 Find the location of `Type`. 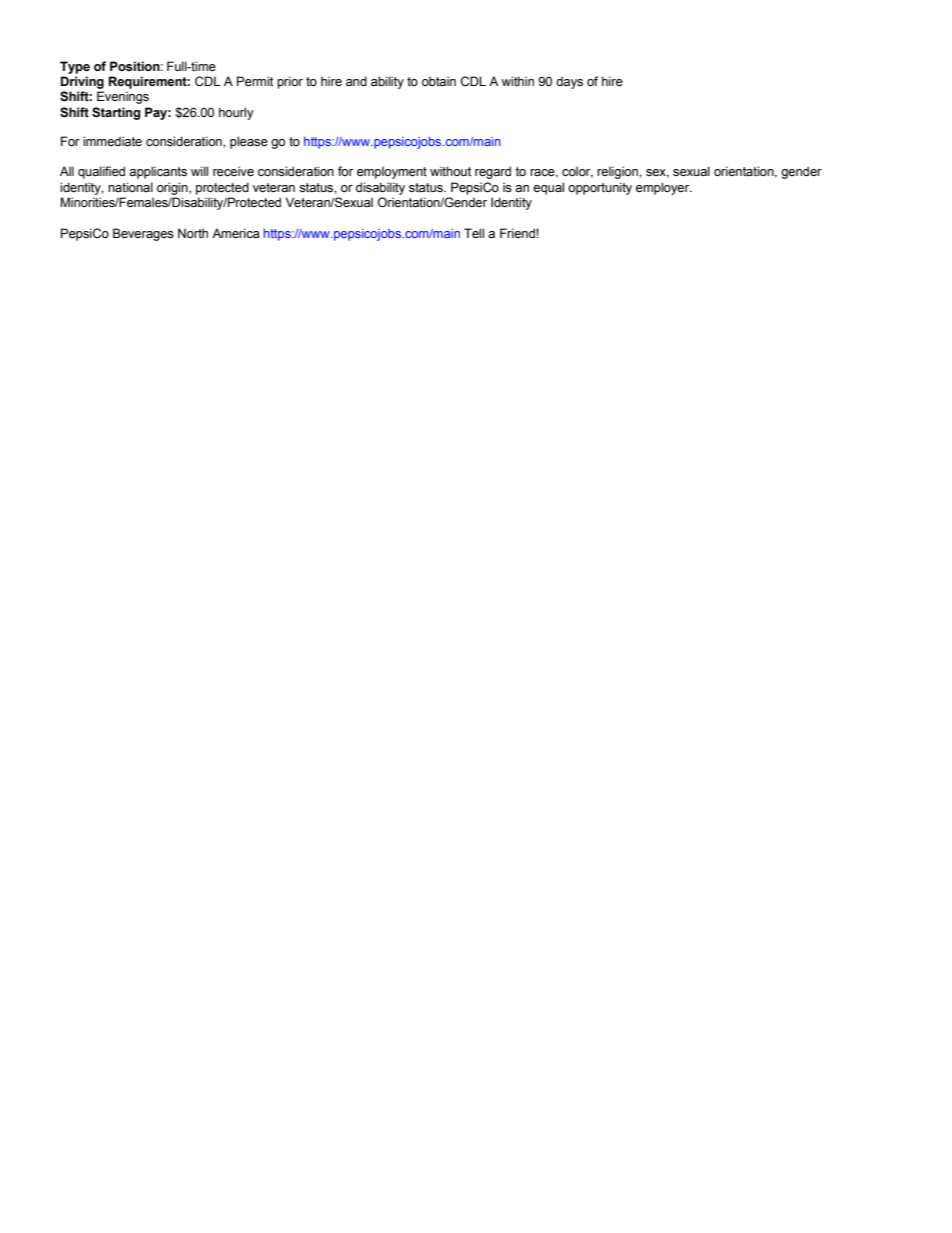

Type is located at coordinates (75, 67).
